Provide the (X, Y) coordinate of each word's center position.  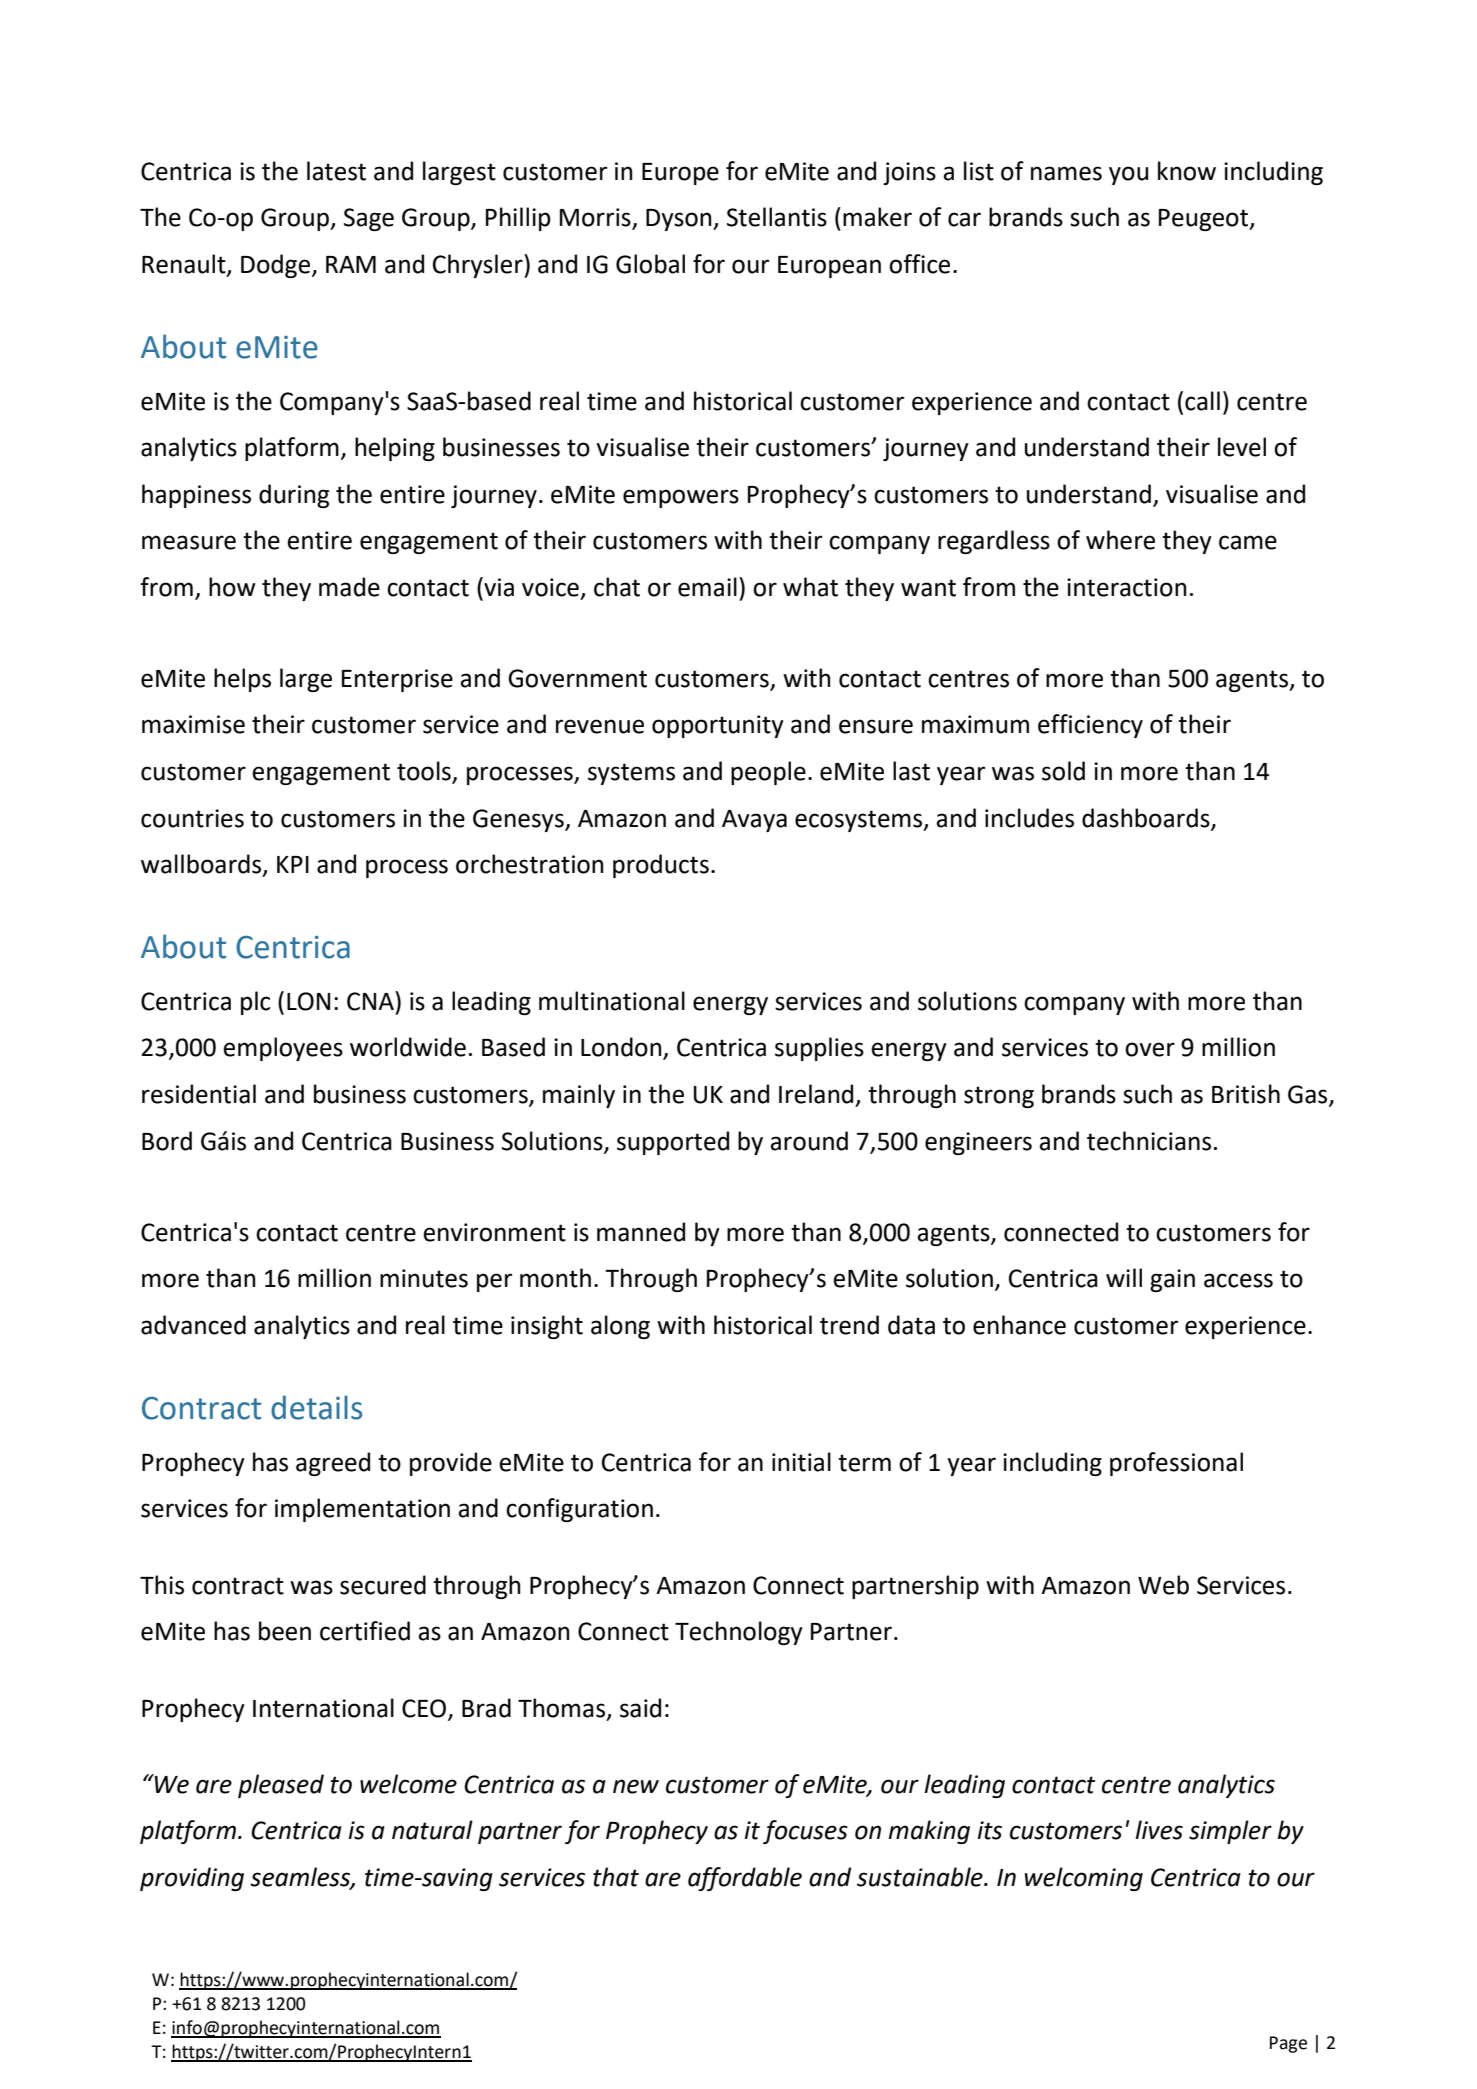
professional (1176, 1464)
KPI (293, 864)
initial (801, 1462)
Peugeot (1205, 220)
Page (1288, 2044)
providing (192, 1879)
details (316, 1407)
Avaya (754, 821)
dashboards (1147, 818)
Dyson (680, 220)
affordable (745, 1879)
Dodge (275, 266)
